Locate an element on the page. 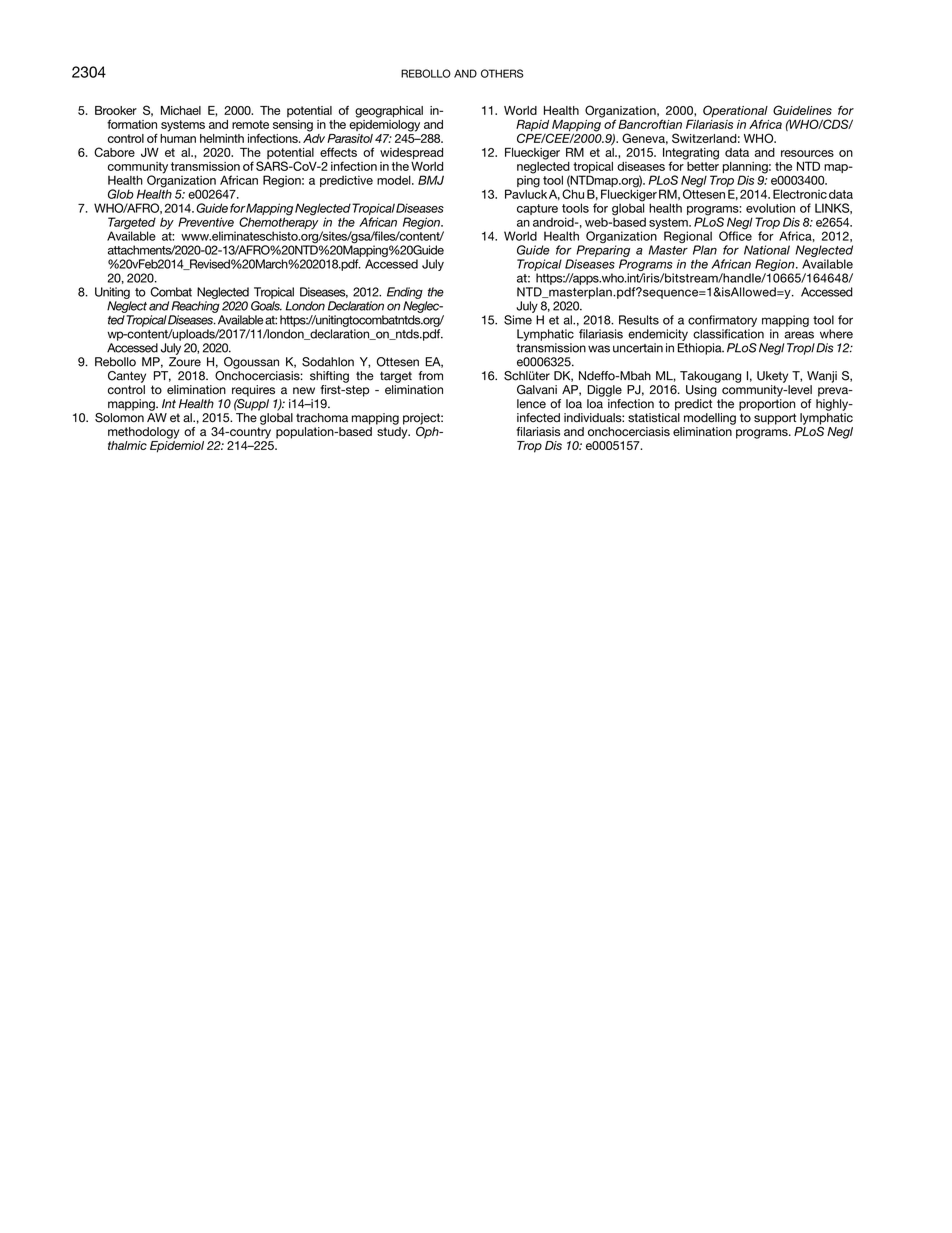  Reaching is located at coordinates (195, 307).
